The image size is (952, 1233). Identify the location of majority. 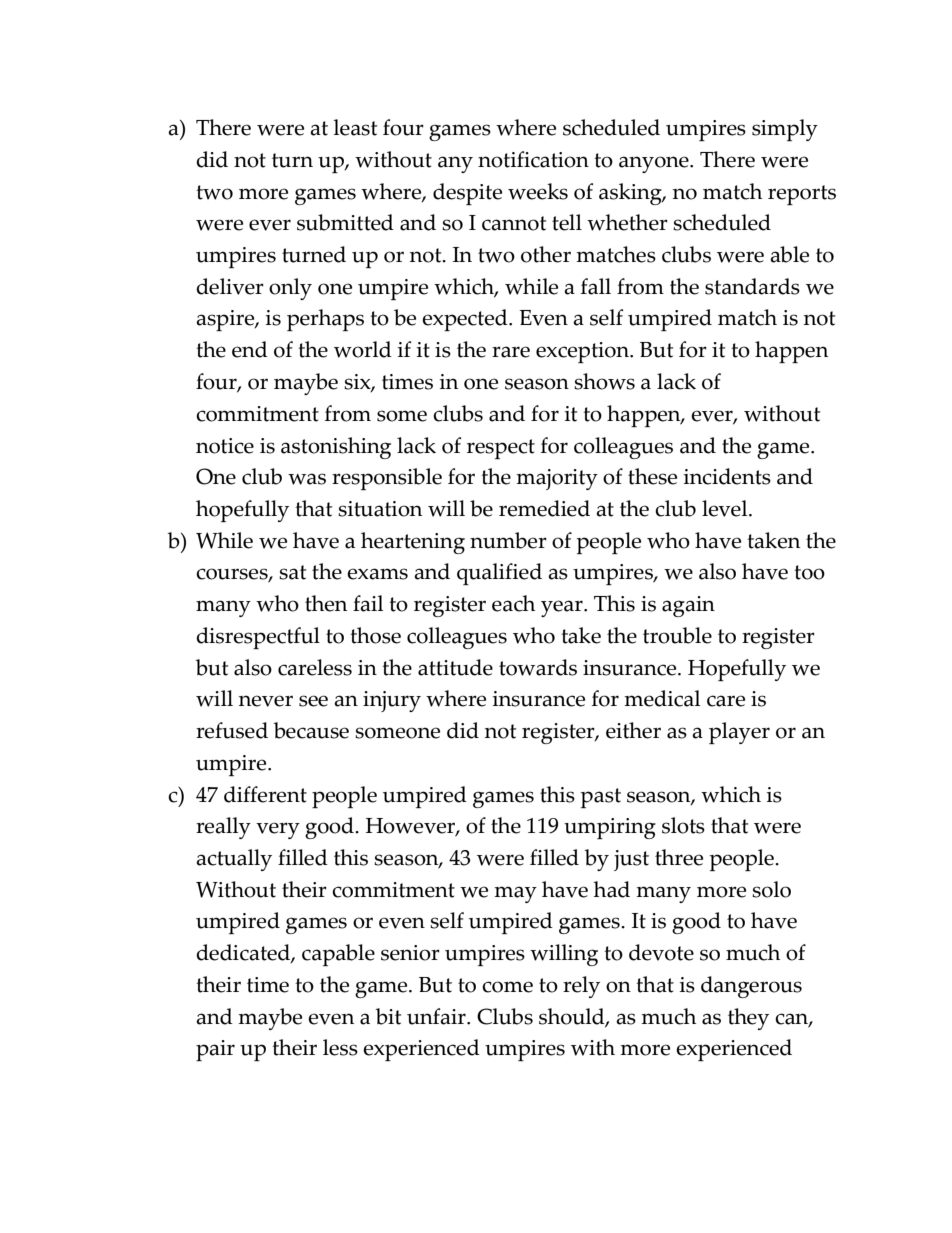
(557, 479).
